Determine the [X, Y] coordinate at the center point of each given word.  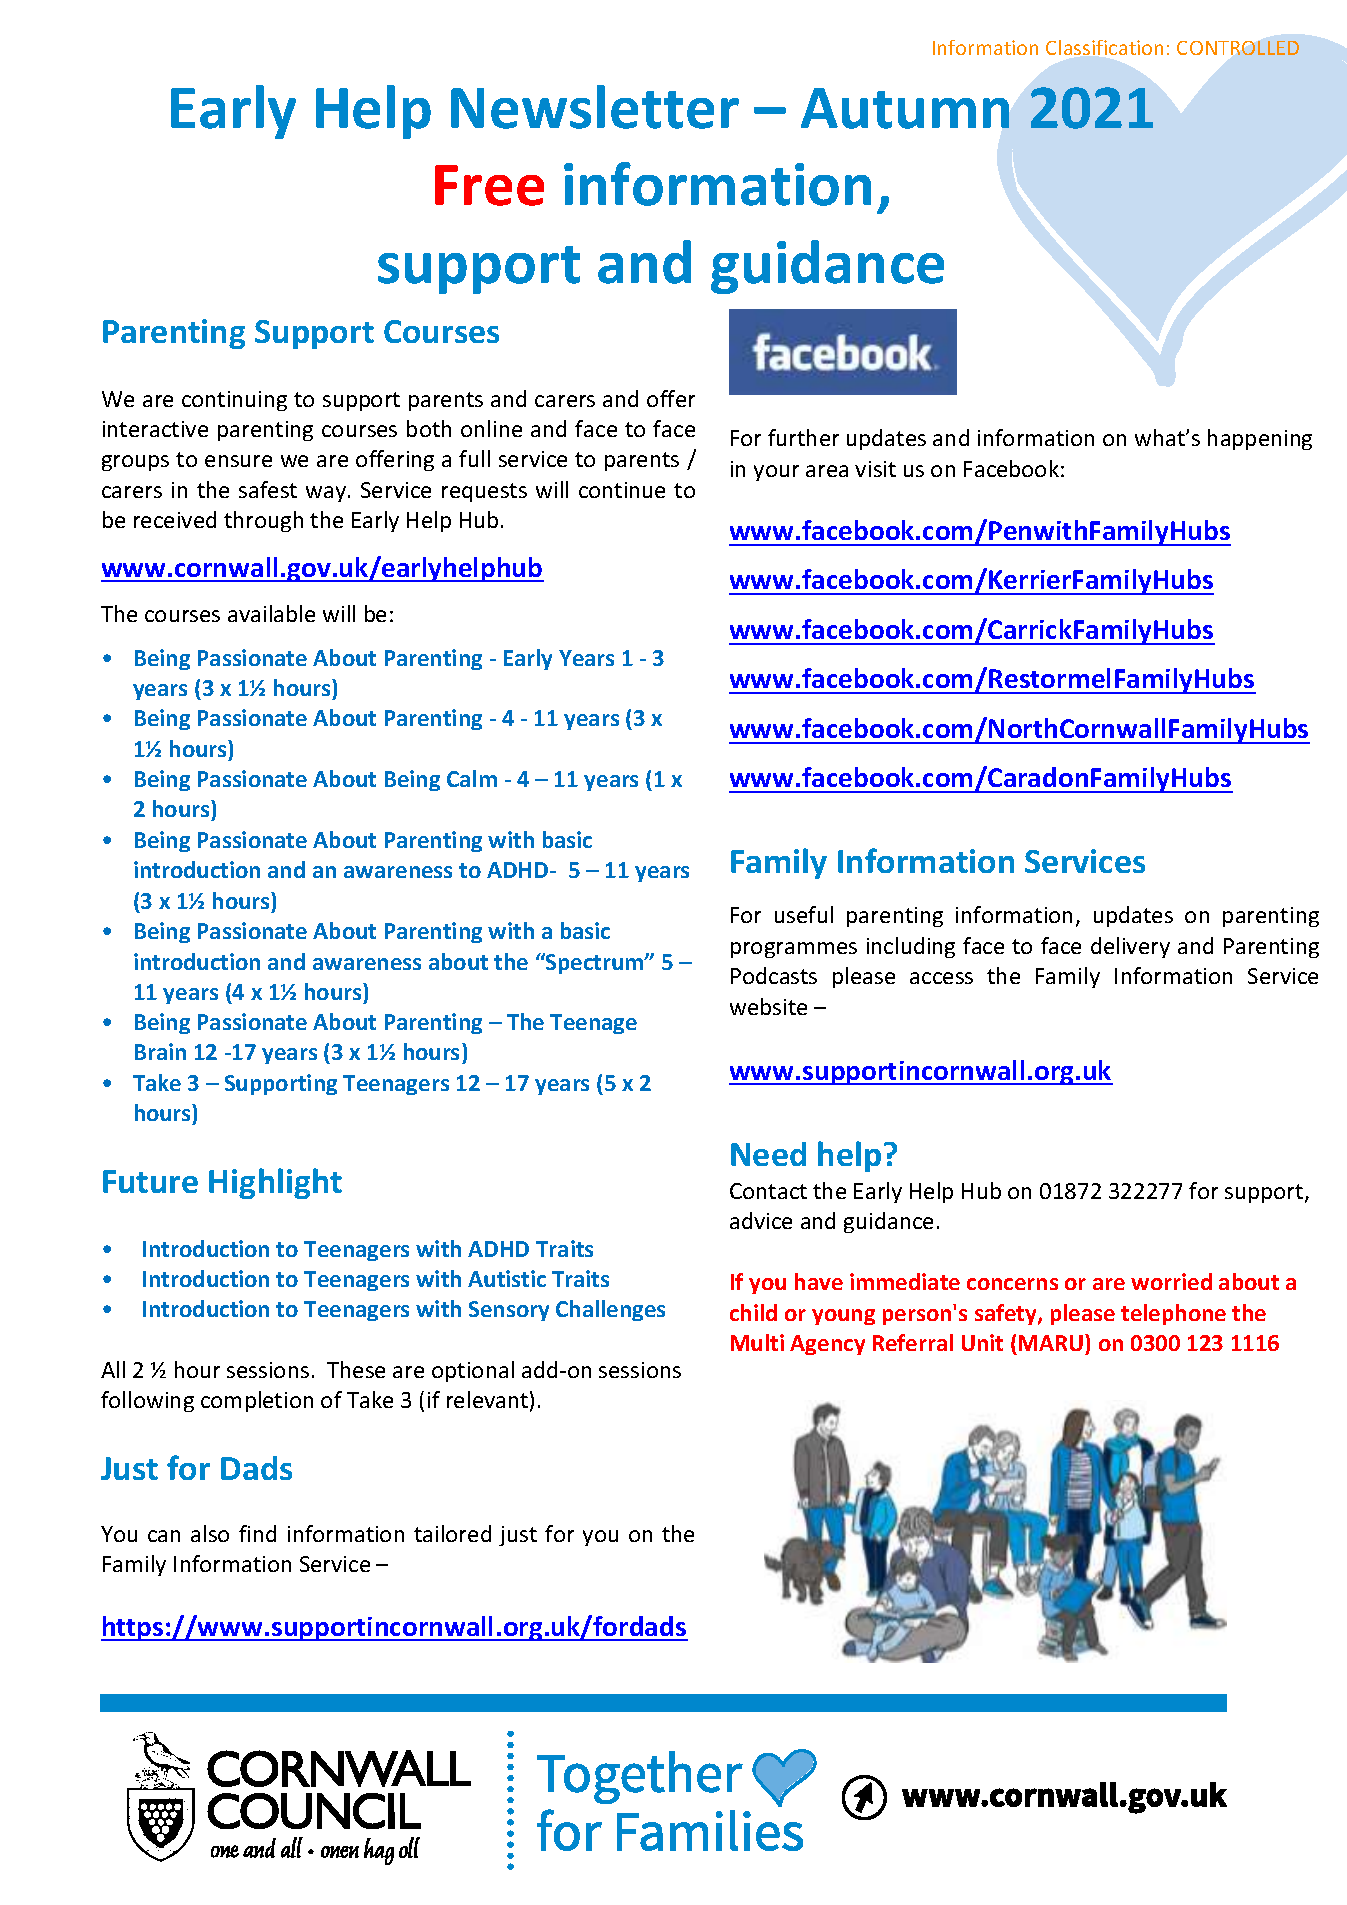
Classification [1104, 47]
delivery [1130, 947]
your [776, 473]
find [257, 1533]
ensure [238, 461]
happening [1260, 439]
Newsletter [595, 107]
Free [489, 185]
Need [768, 1154]
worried [1171, 1281]
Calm [472, 778]
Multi [757, 1342]
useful [804, 914]
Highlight [275, 1183]
